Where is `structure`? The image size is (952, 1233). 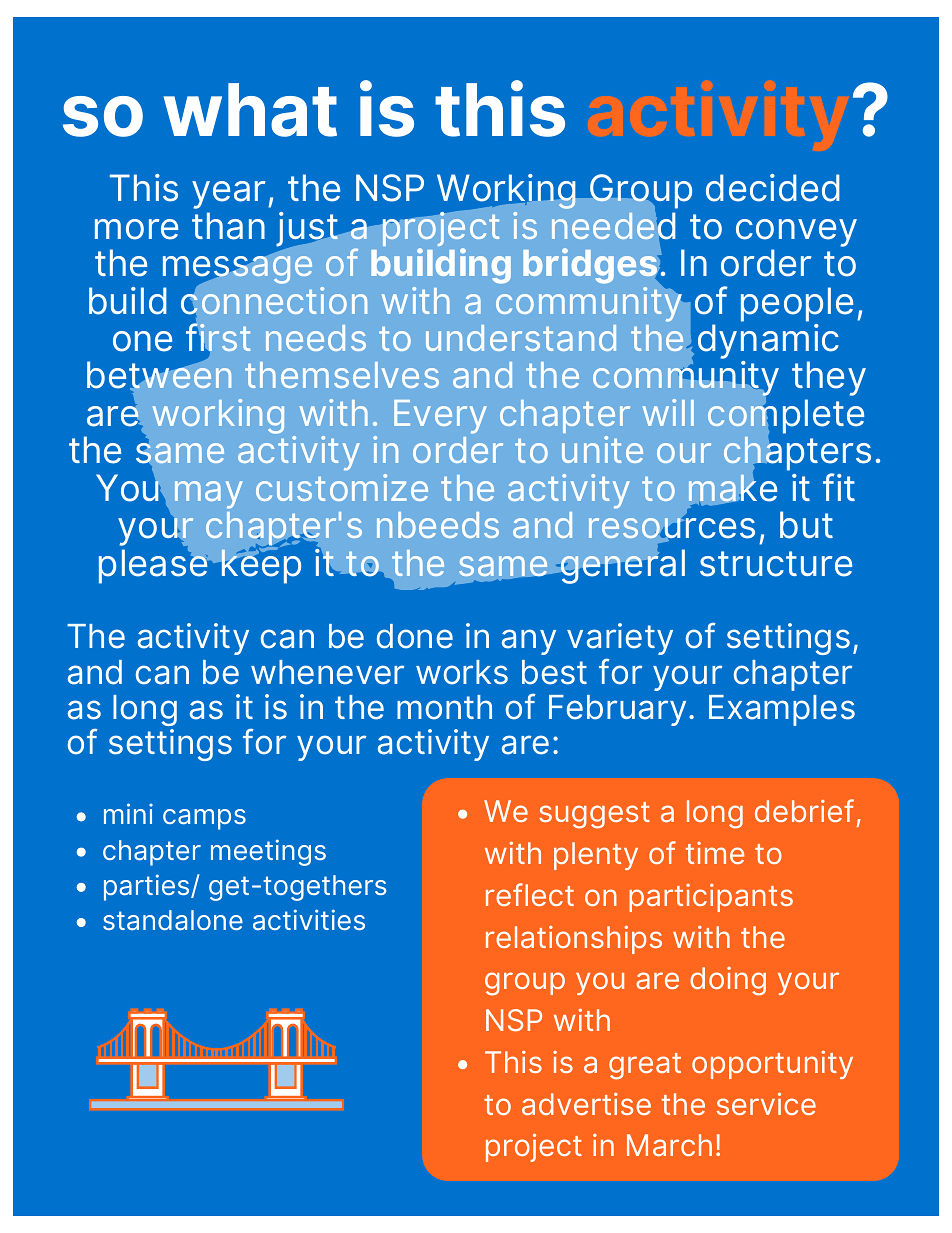 structure is located at coordinates (776, 564).
